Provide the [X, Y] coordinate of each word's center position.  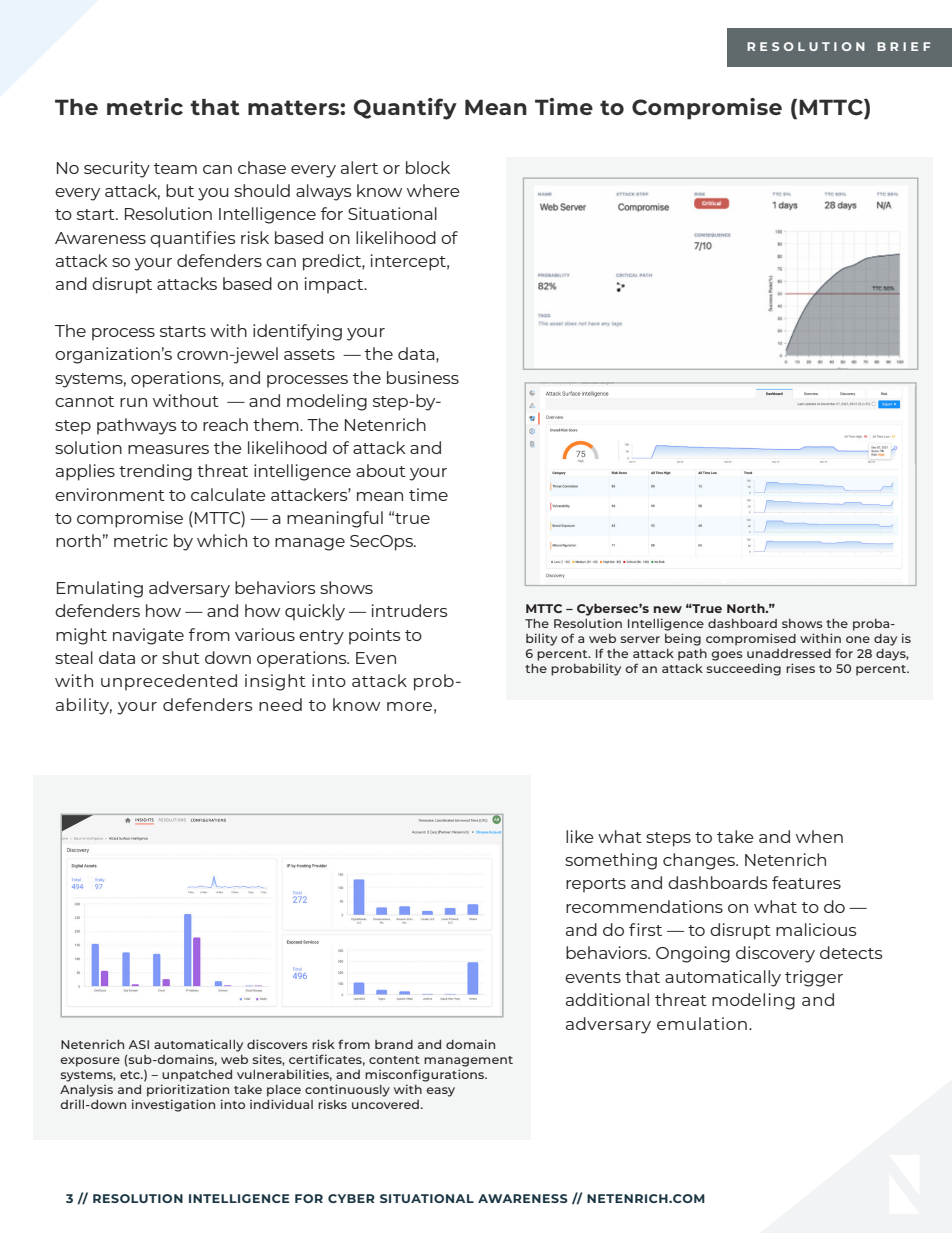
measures [168, 449]
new [668, 609]
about [381, 470]
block [428, 167]
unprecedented [169, 682]
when [819, 836]
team [175, 168]
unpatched [197, 1076]
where [433, 190]
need [280, 704]
